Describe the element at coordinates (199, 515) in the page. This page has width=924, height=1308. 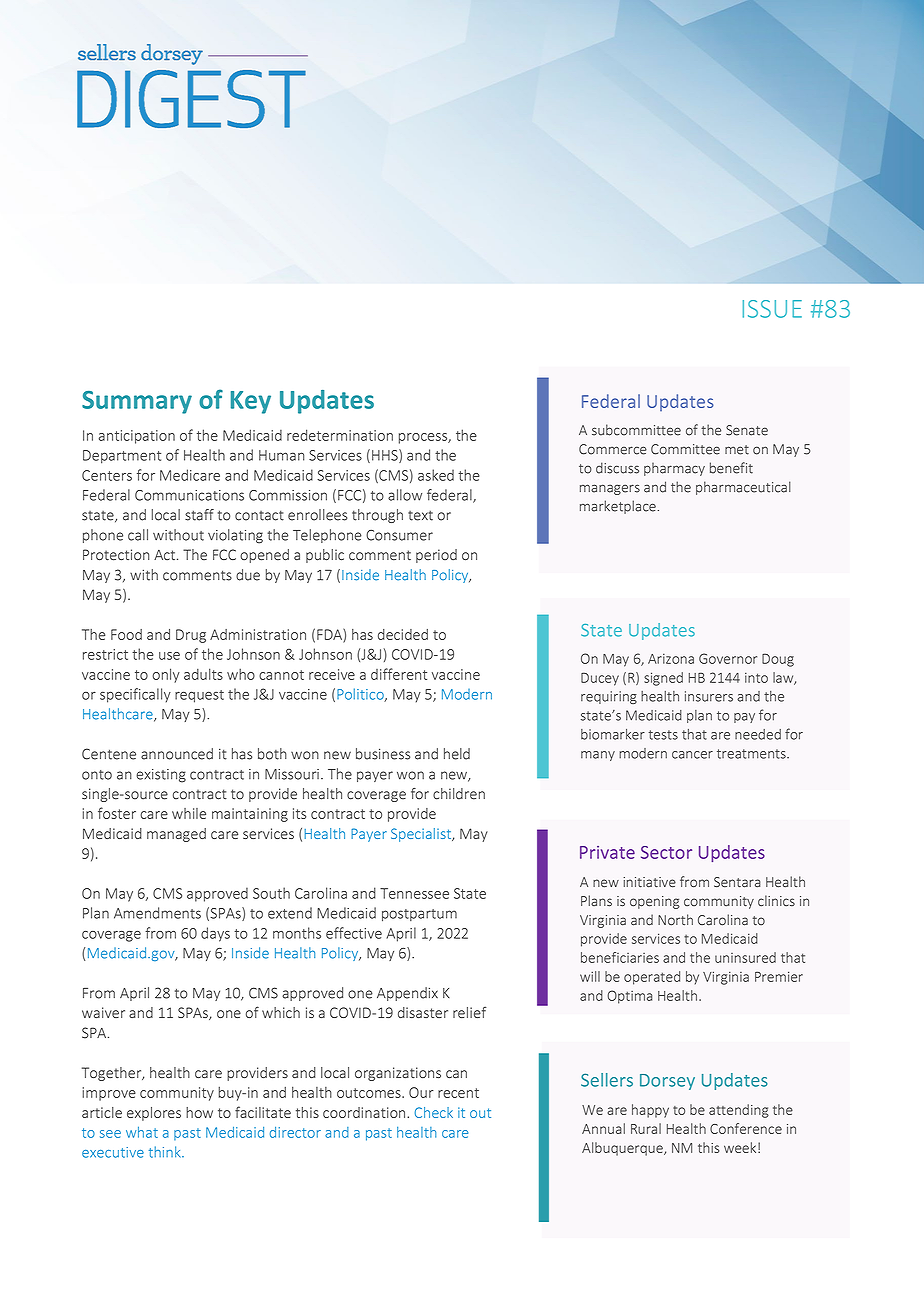
I see `staff` at that location.
